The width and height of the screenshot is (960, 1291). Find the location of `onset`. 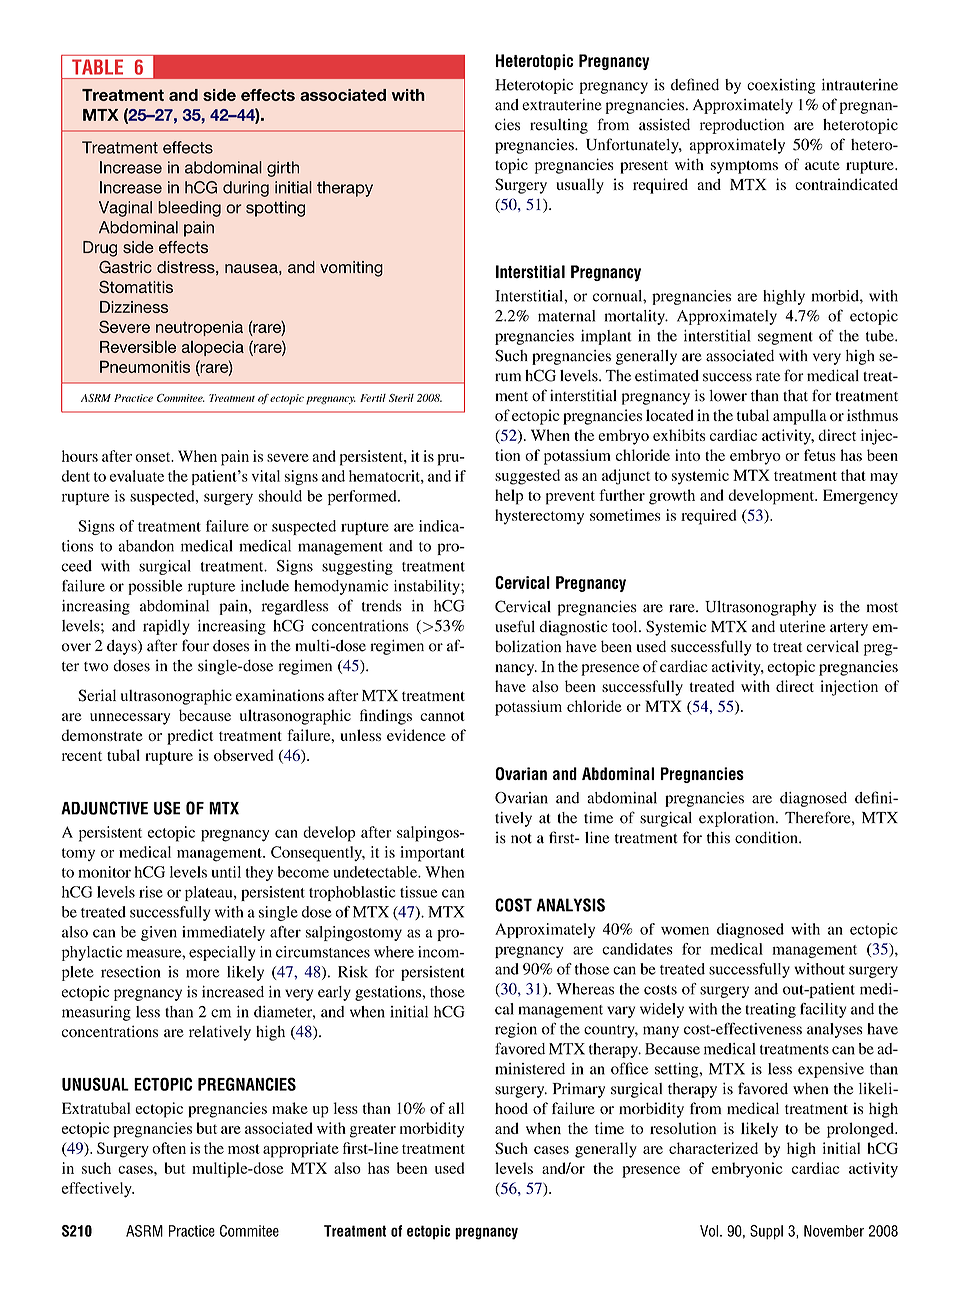

onset is located at coordinates (154, 457).
